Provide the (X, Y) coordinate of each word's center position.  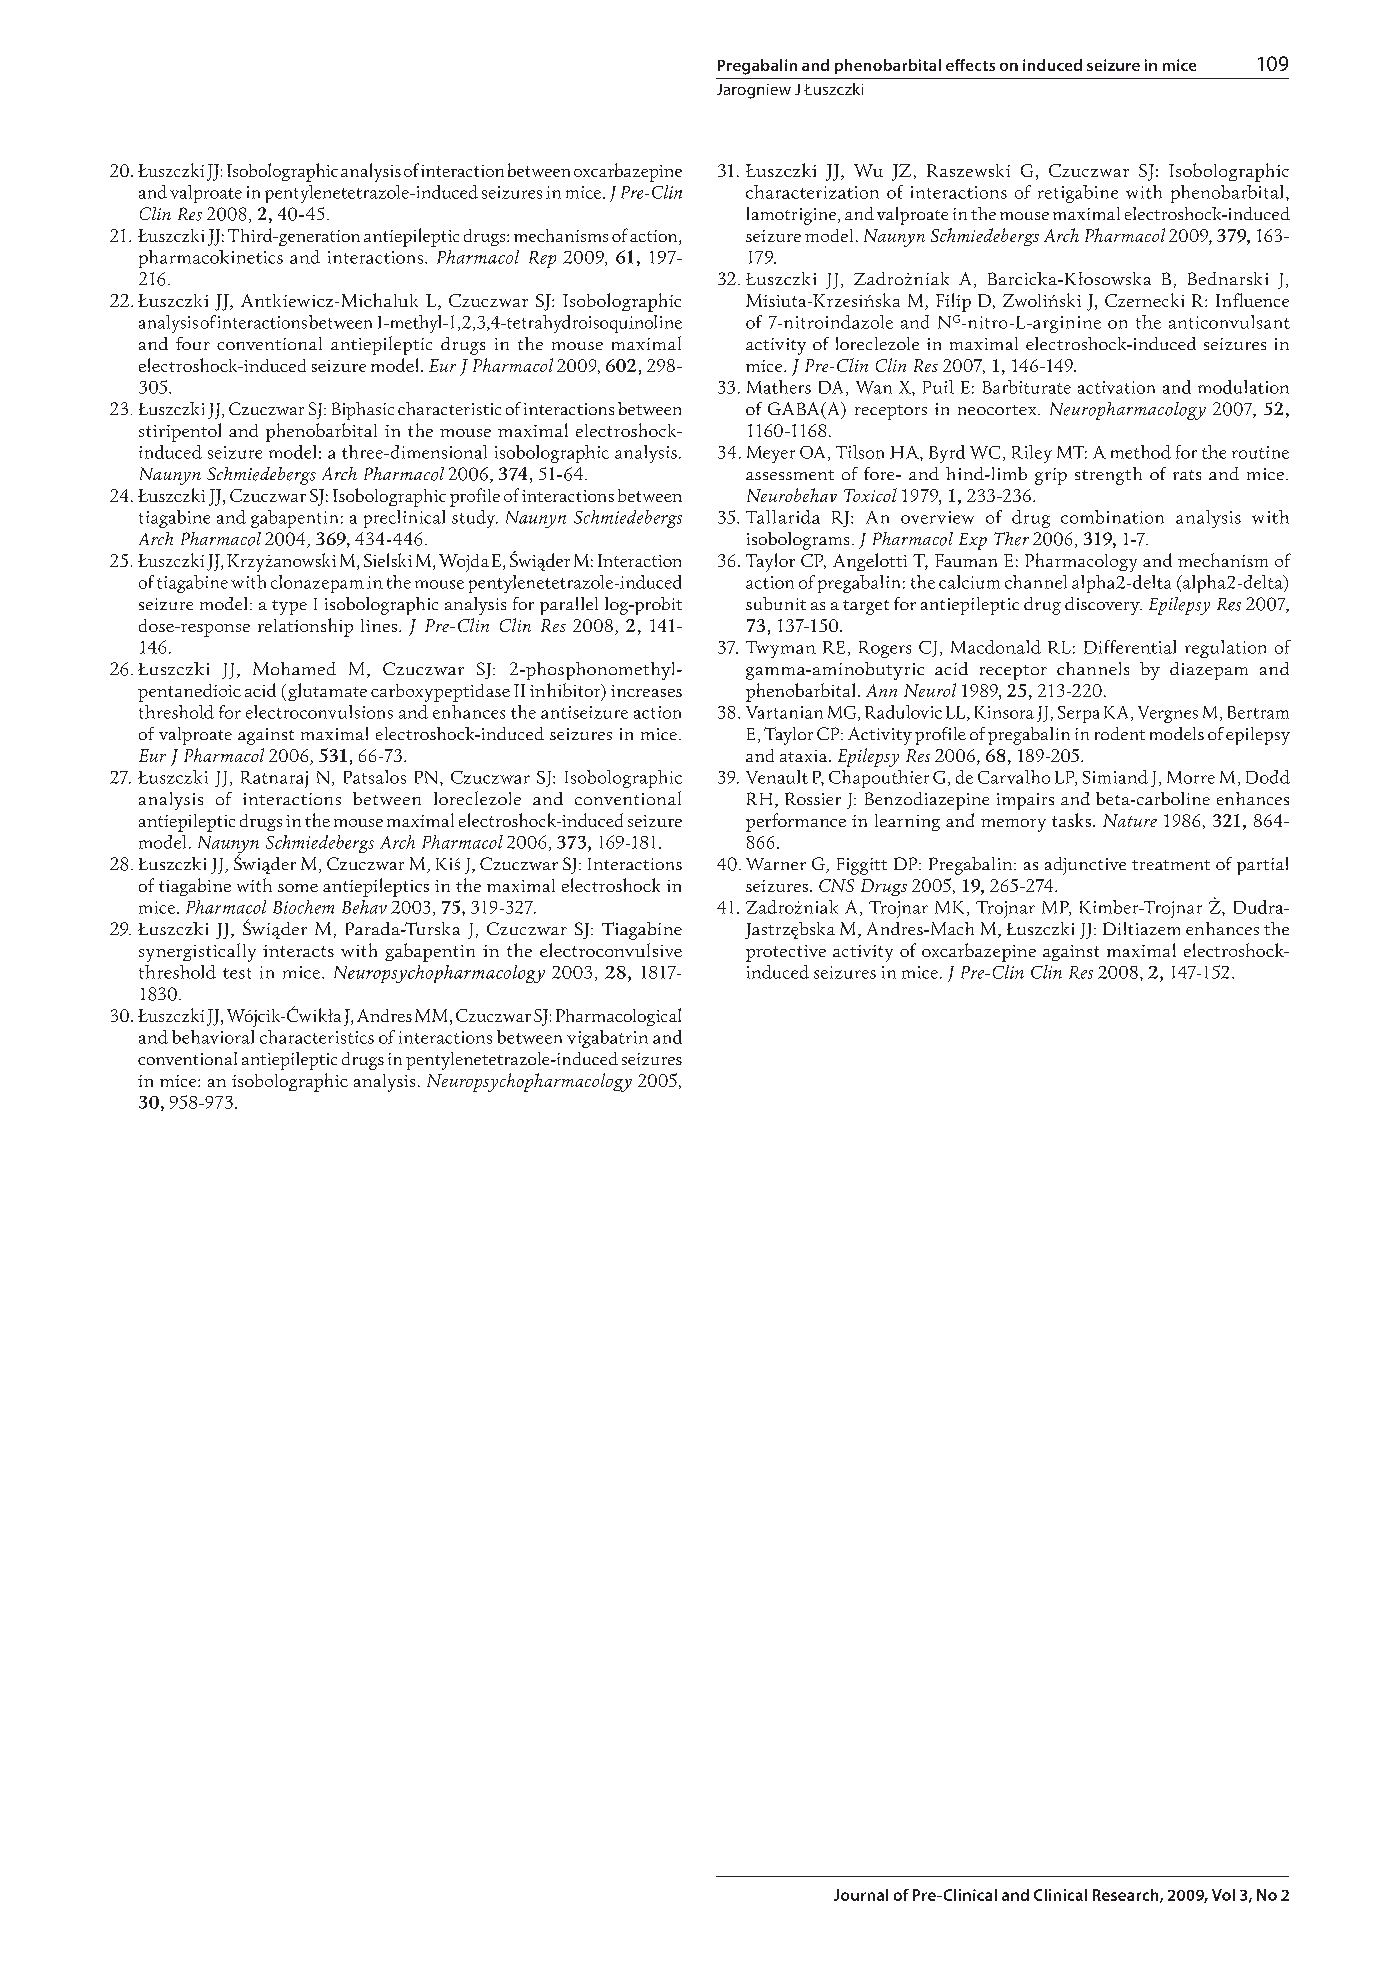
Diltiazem (1141, 928)
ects (980, 66)
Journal (861, 1895)
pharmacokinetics (211, 259)
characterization (812, 192)
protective (786, 953)
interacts (298, 951)
